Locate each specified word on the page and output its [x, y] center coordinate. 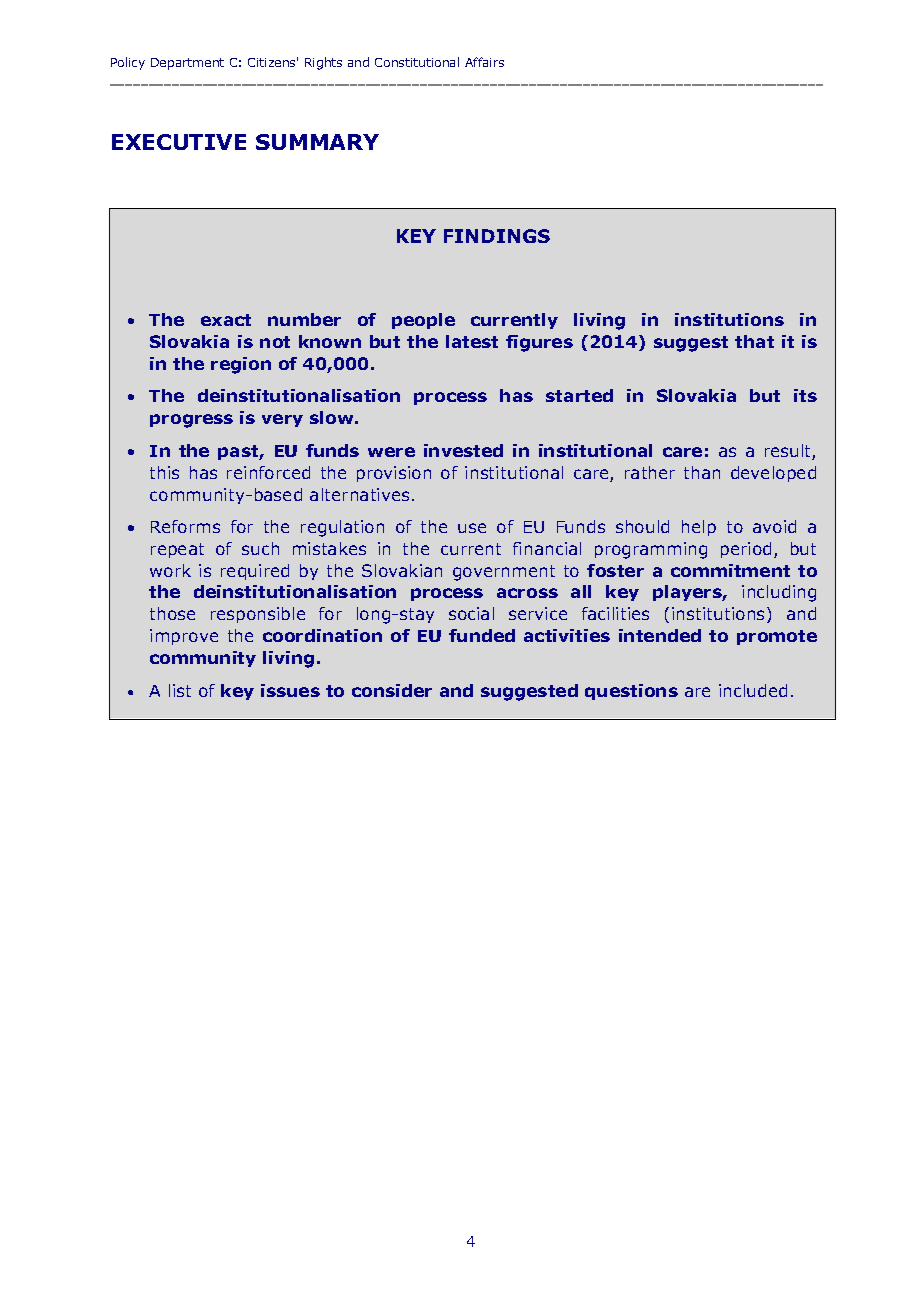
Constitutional [417, 62]
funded [482, 635]
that [754, 341]
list [180, 690]
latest [472, 341]
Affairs [484, 62]
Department [187, 64]
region [241, 365]
